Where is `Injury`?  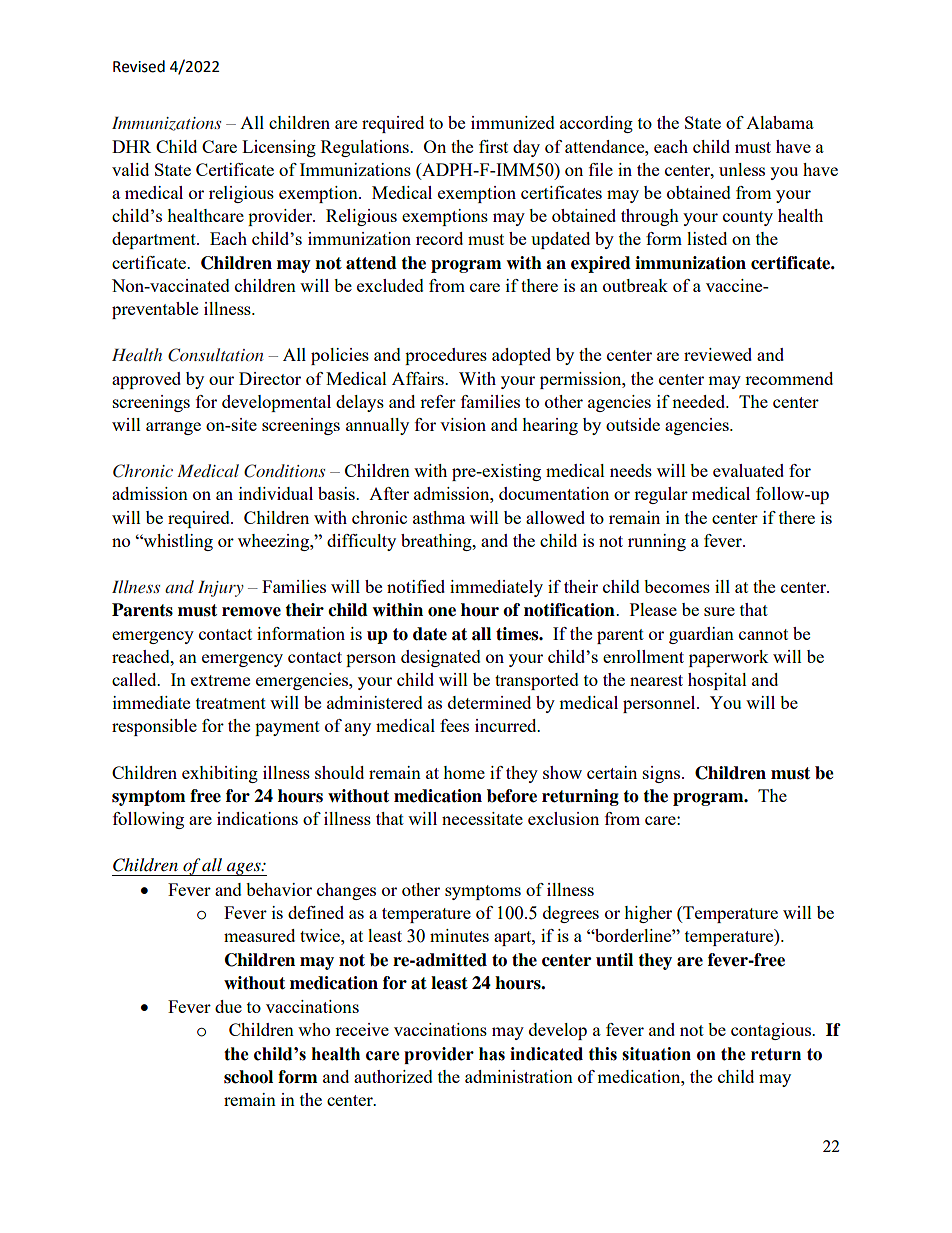 Injury is located at coordinates (221, 589).
